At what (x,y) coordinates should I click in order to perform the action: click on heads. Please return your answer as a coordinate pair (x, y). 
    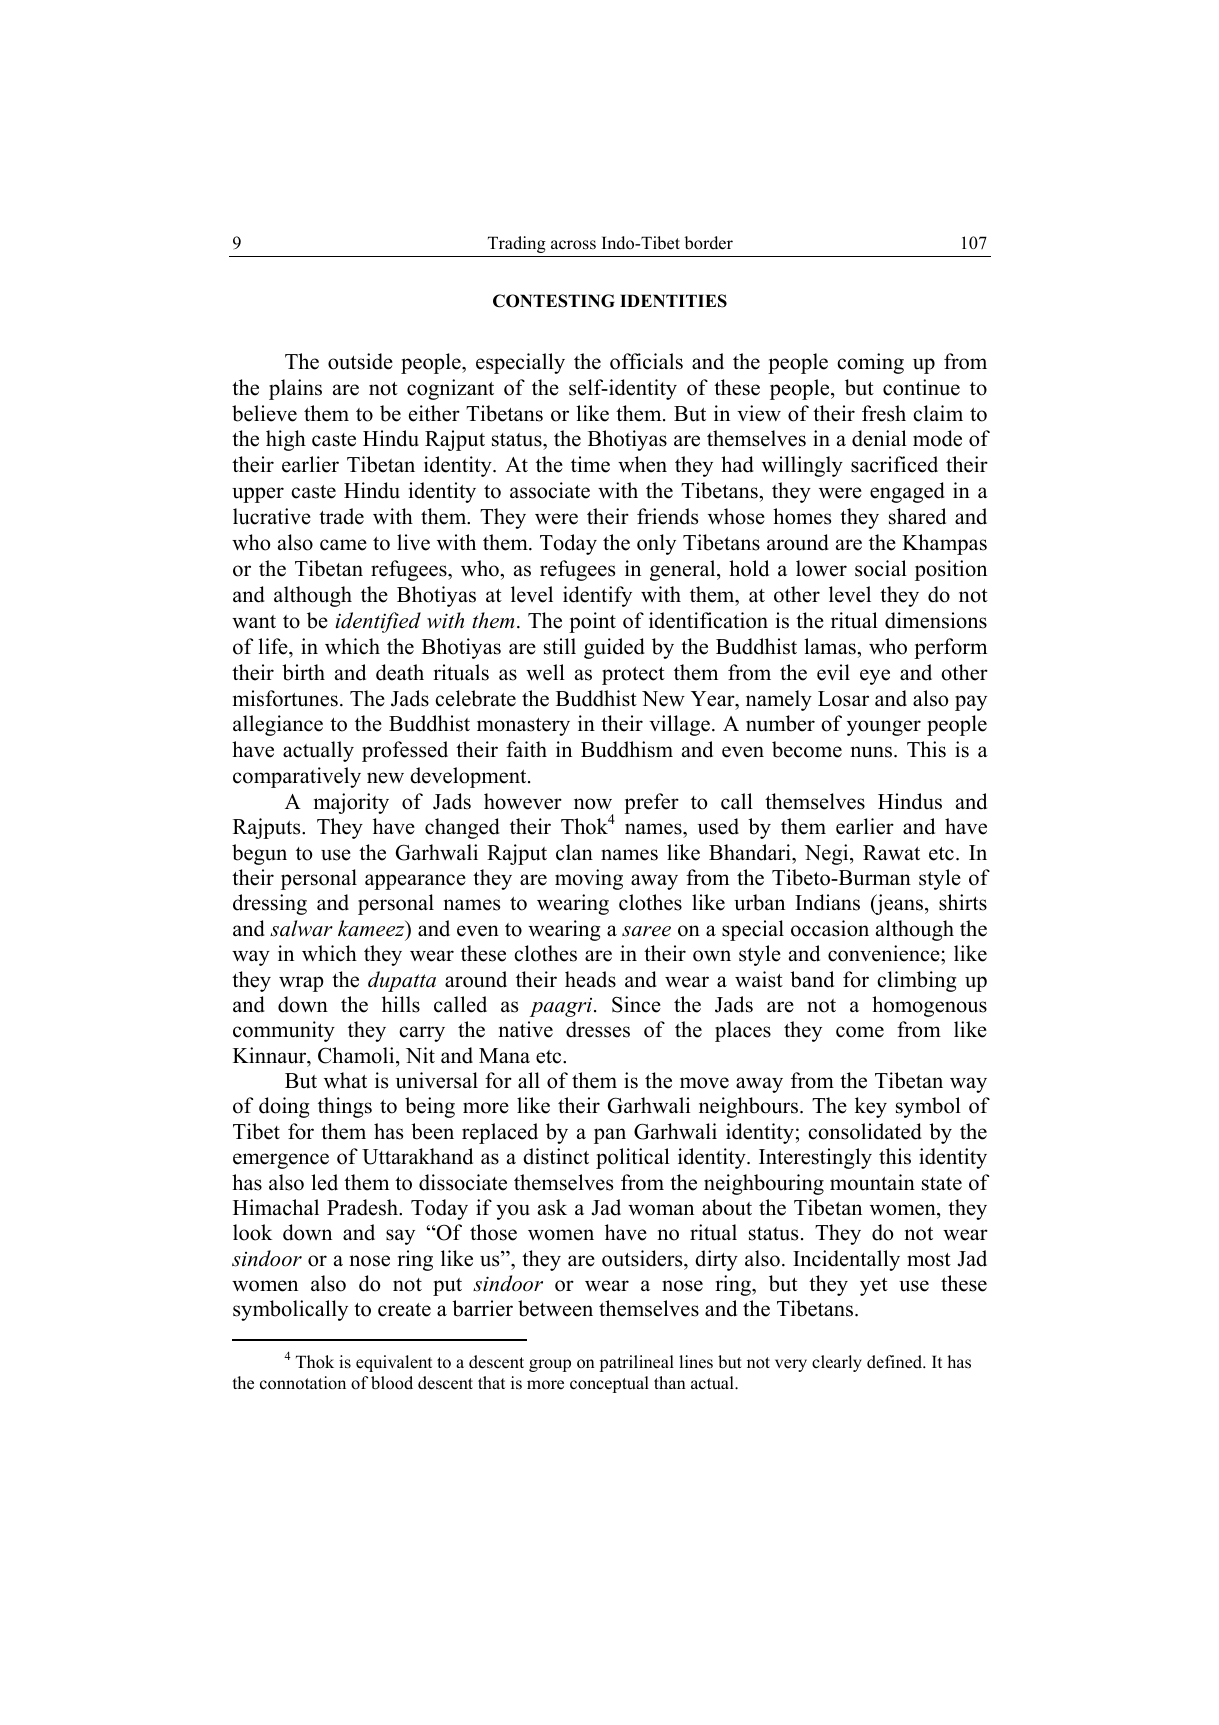
    Looking at the image, I should click on (590, 979).
